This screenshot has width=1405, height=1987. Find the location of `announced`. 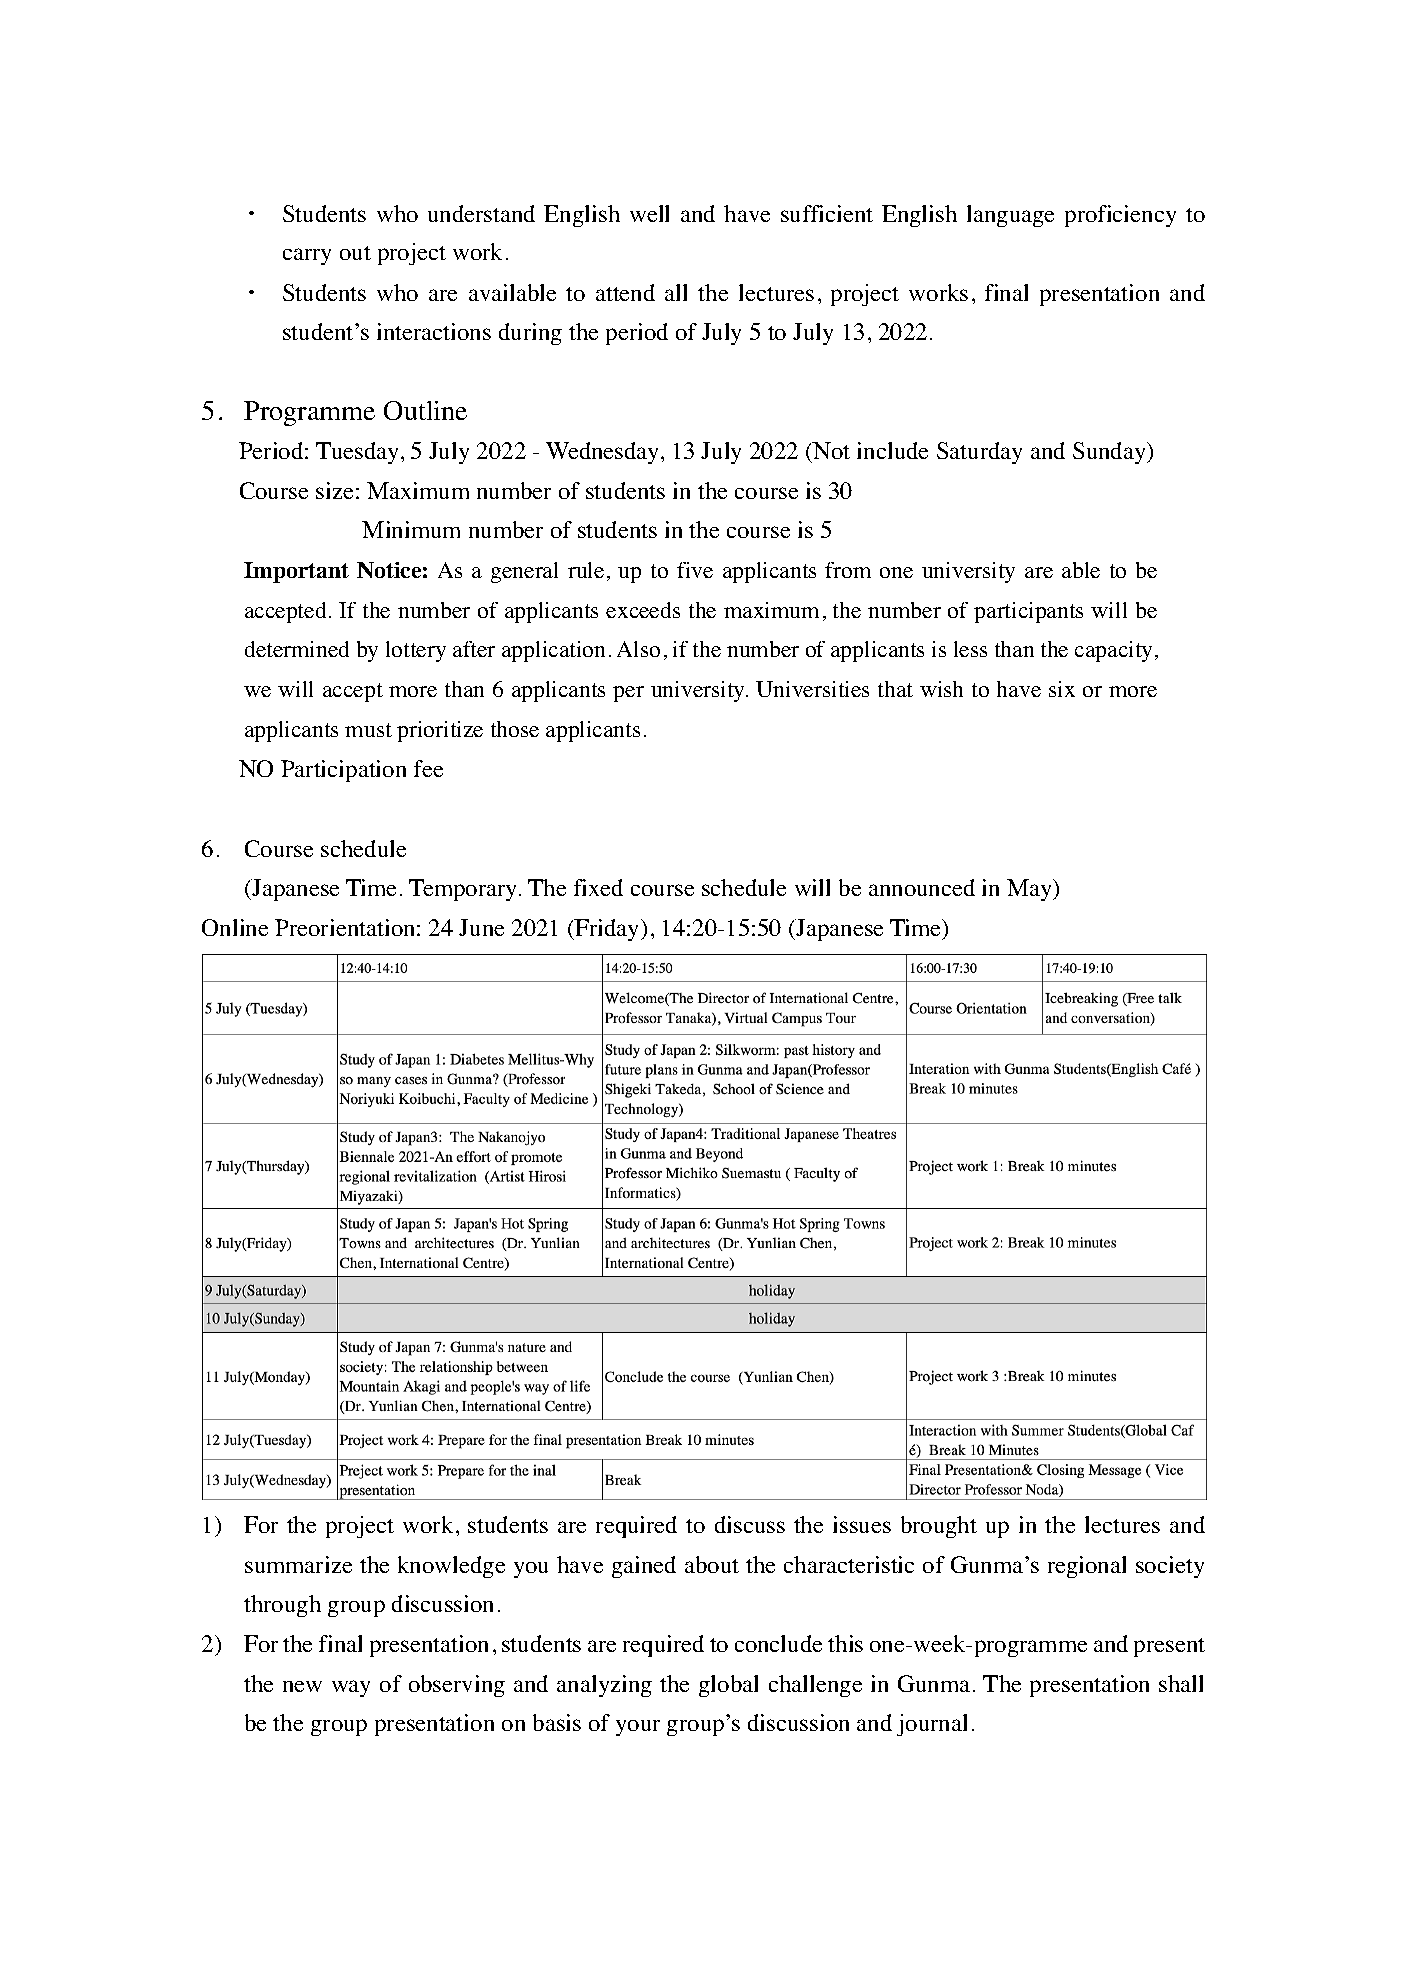

announced is located at coordinates (922, 887).
